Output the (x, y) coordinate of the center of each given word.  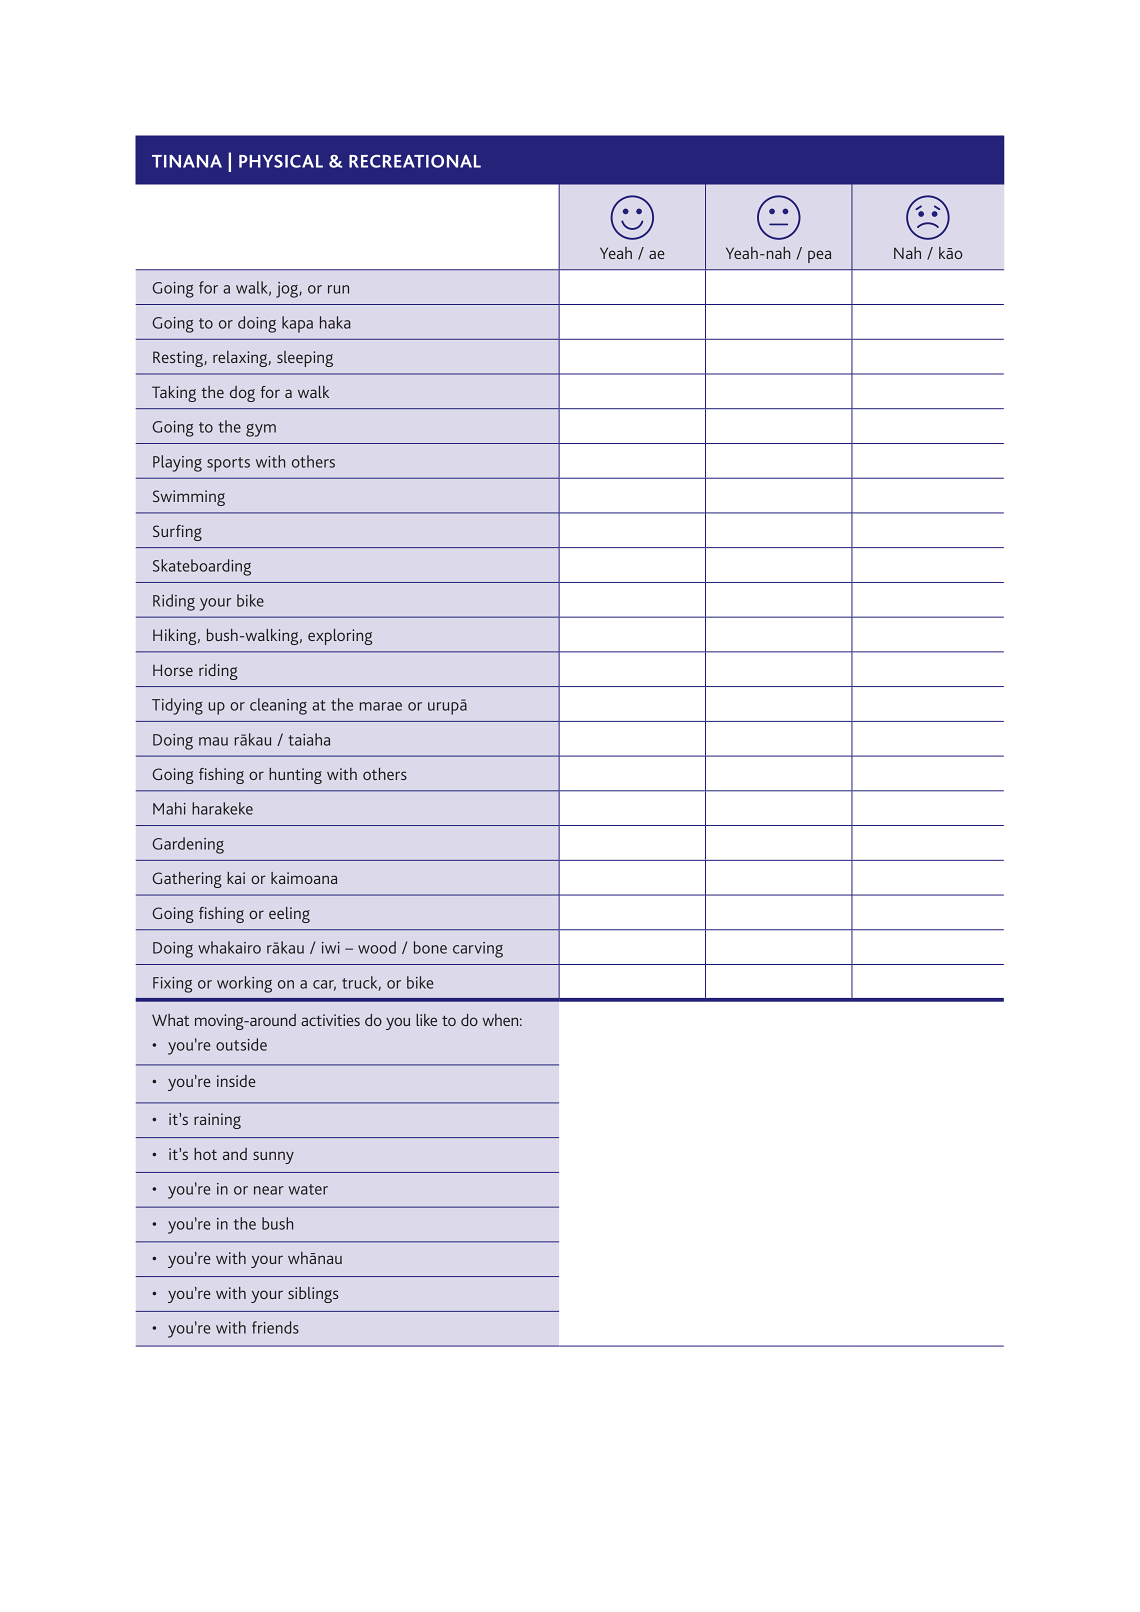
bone (430, 947)
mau (213, 741)
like (426, 1020)
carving (478, 950)
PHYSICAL (281, 161)
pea (819, 256)
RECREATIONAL (415, 161)
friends (275, 1327)
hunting (295, 776)
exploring (340, 637)
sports (228, 464)
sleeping (305, 359)
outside (241, 1044)
